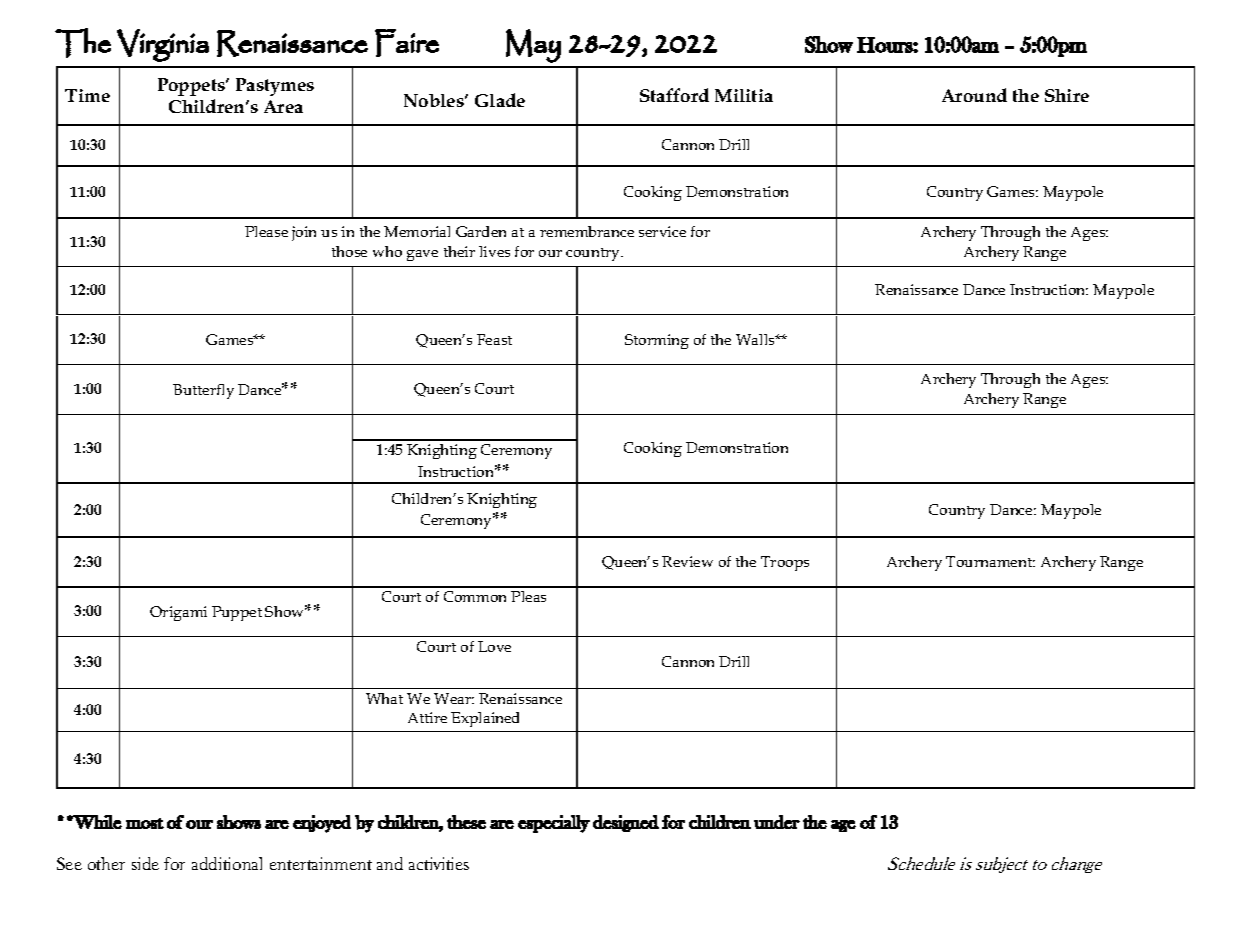  What do you see at coordinates (777, 822) in the screenshot?
I see `under` at bounding box center [777, 822].
